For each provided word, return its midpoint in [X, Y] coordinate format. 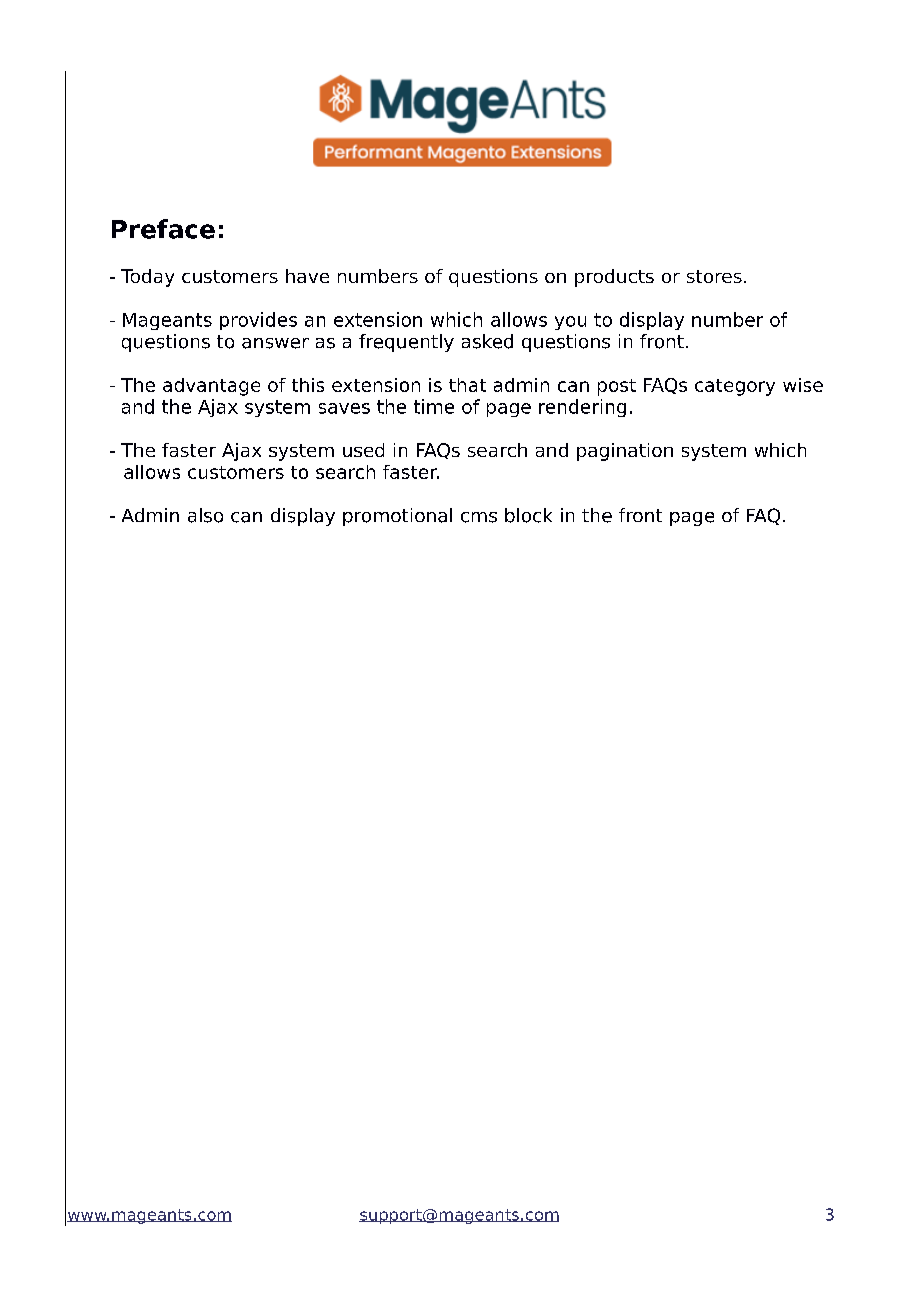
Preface [163, 229]
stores [714, 276]
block [528, 515]
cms [479, 517]
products [614, 278]
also [205, 515]
